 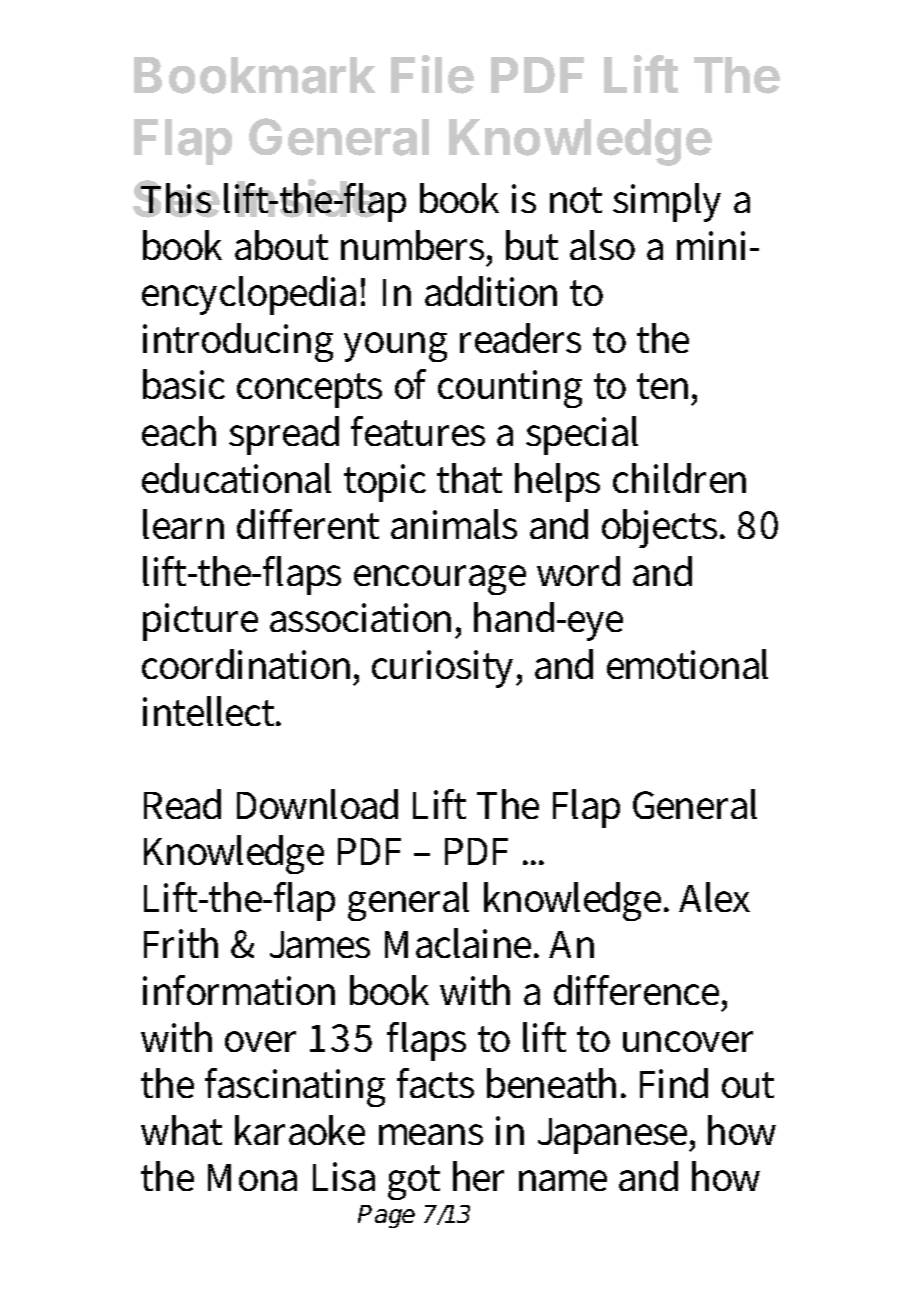 What do you see at coordinates (414, 1182) in the page?
I see `got` at bounding box center [414, 1182].
